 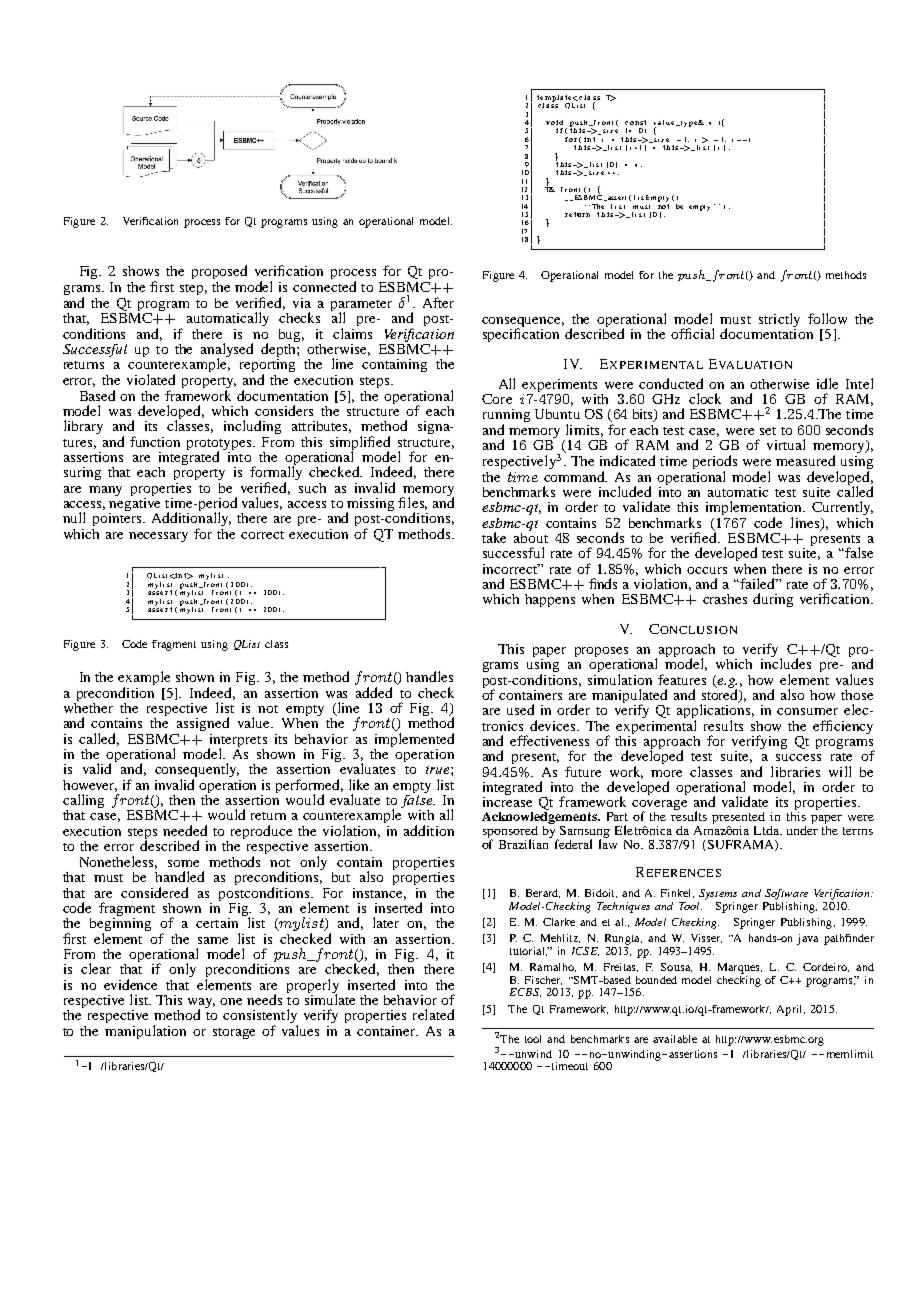 What do you see at coordinates (779, 320) in the page?
I see `strictly` at bounding box center [779, 320].
